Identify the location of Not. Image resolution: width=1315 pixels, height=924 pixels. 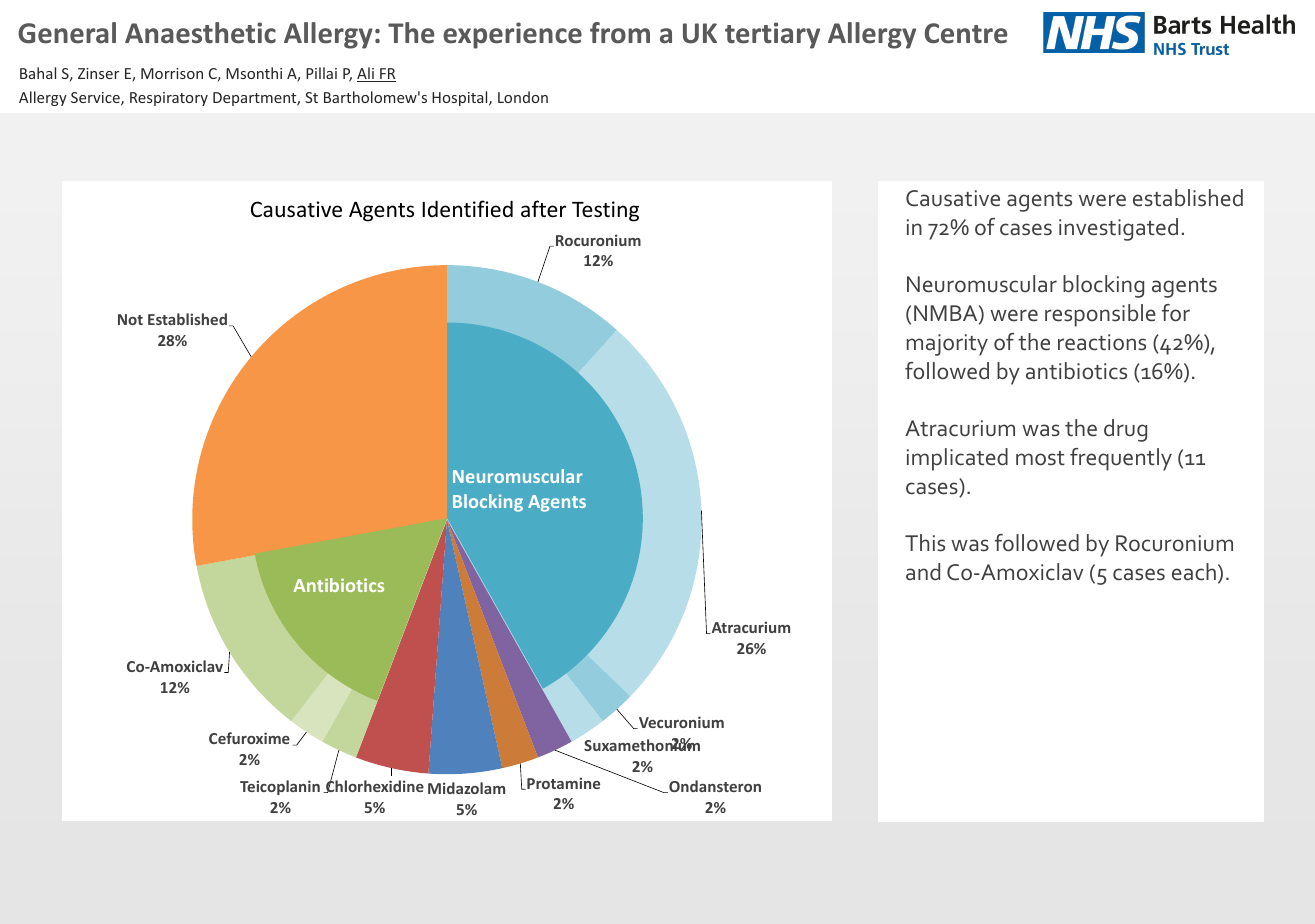
(130, 319).
